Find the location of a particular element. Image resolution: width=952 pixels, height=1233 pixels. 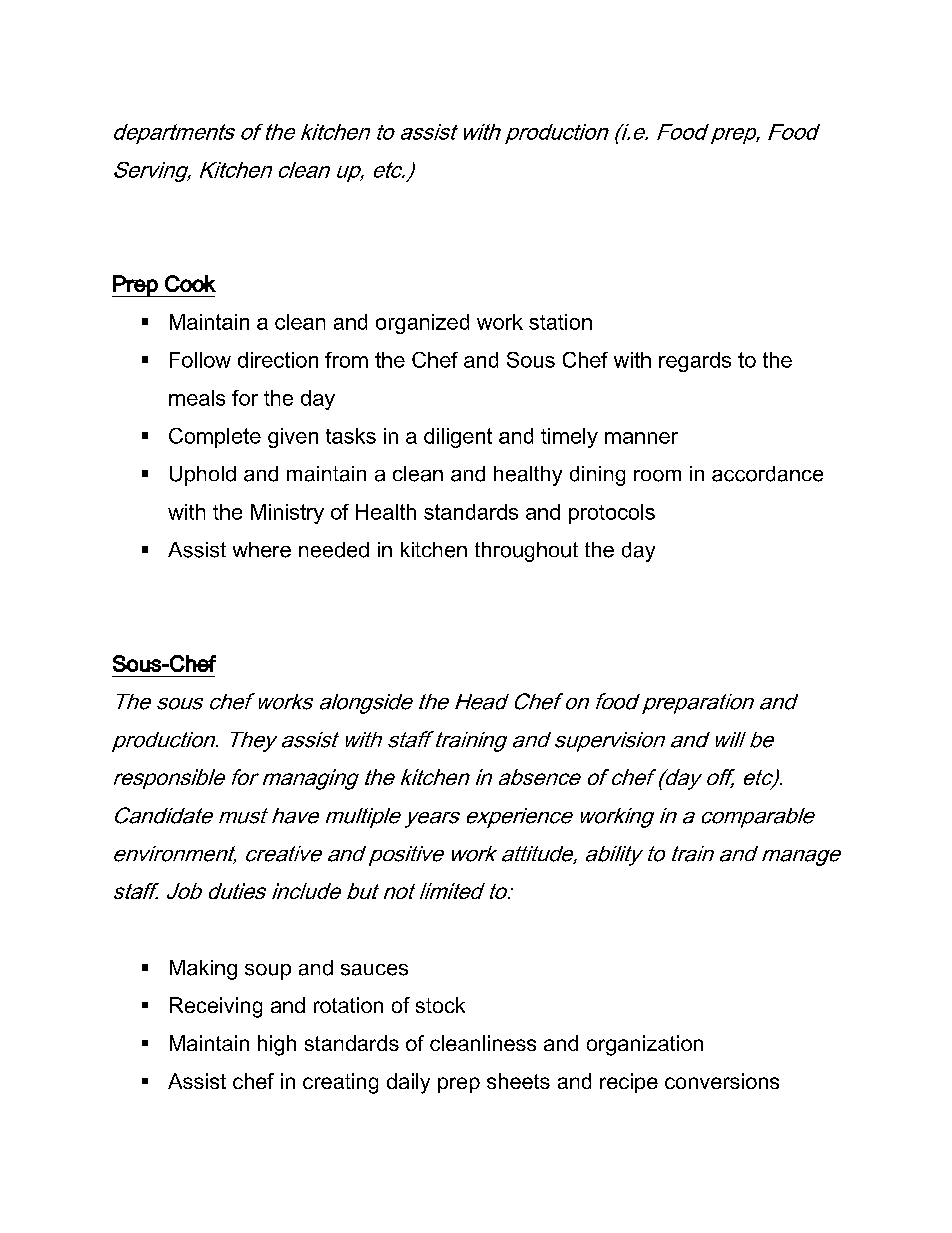

organized is located at coordinates (422, 324).
